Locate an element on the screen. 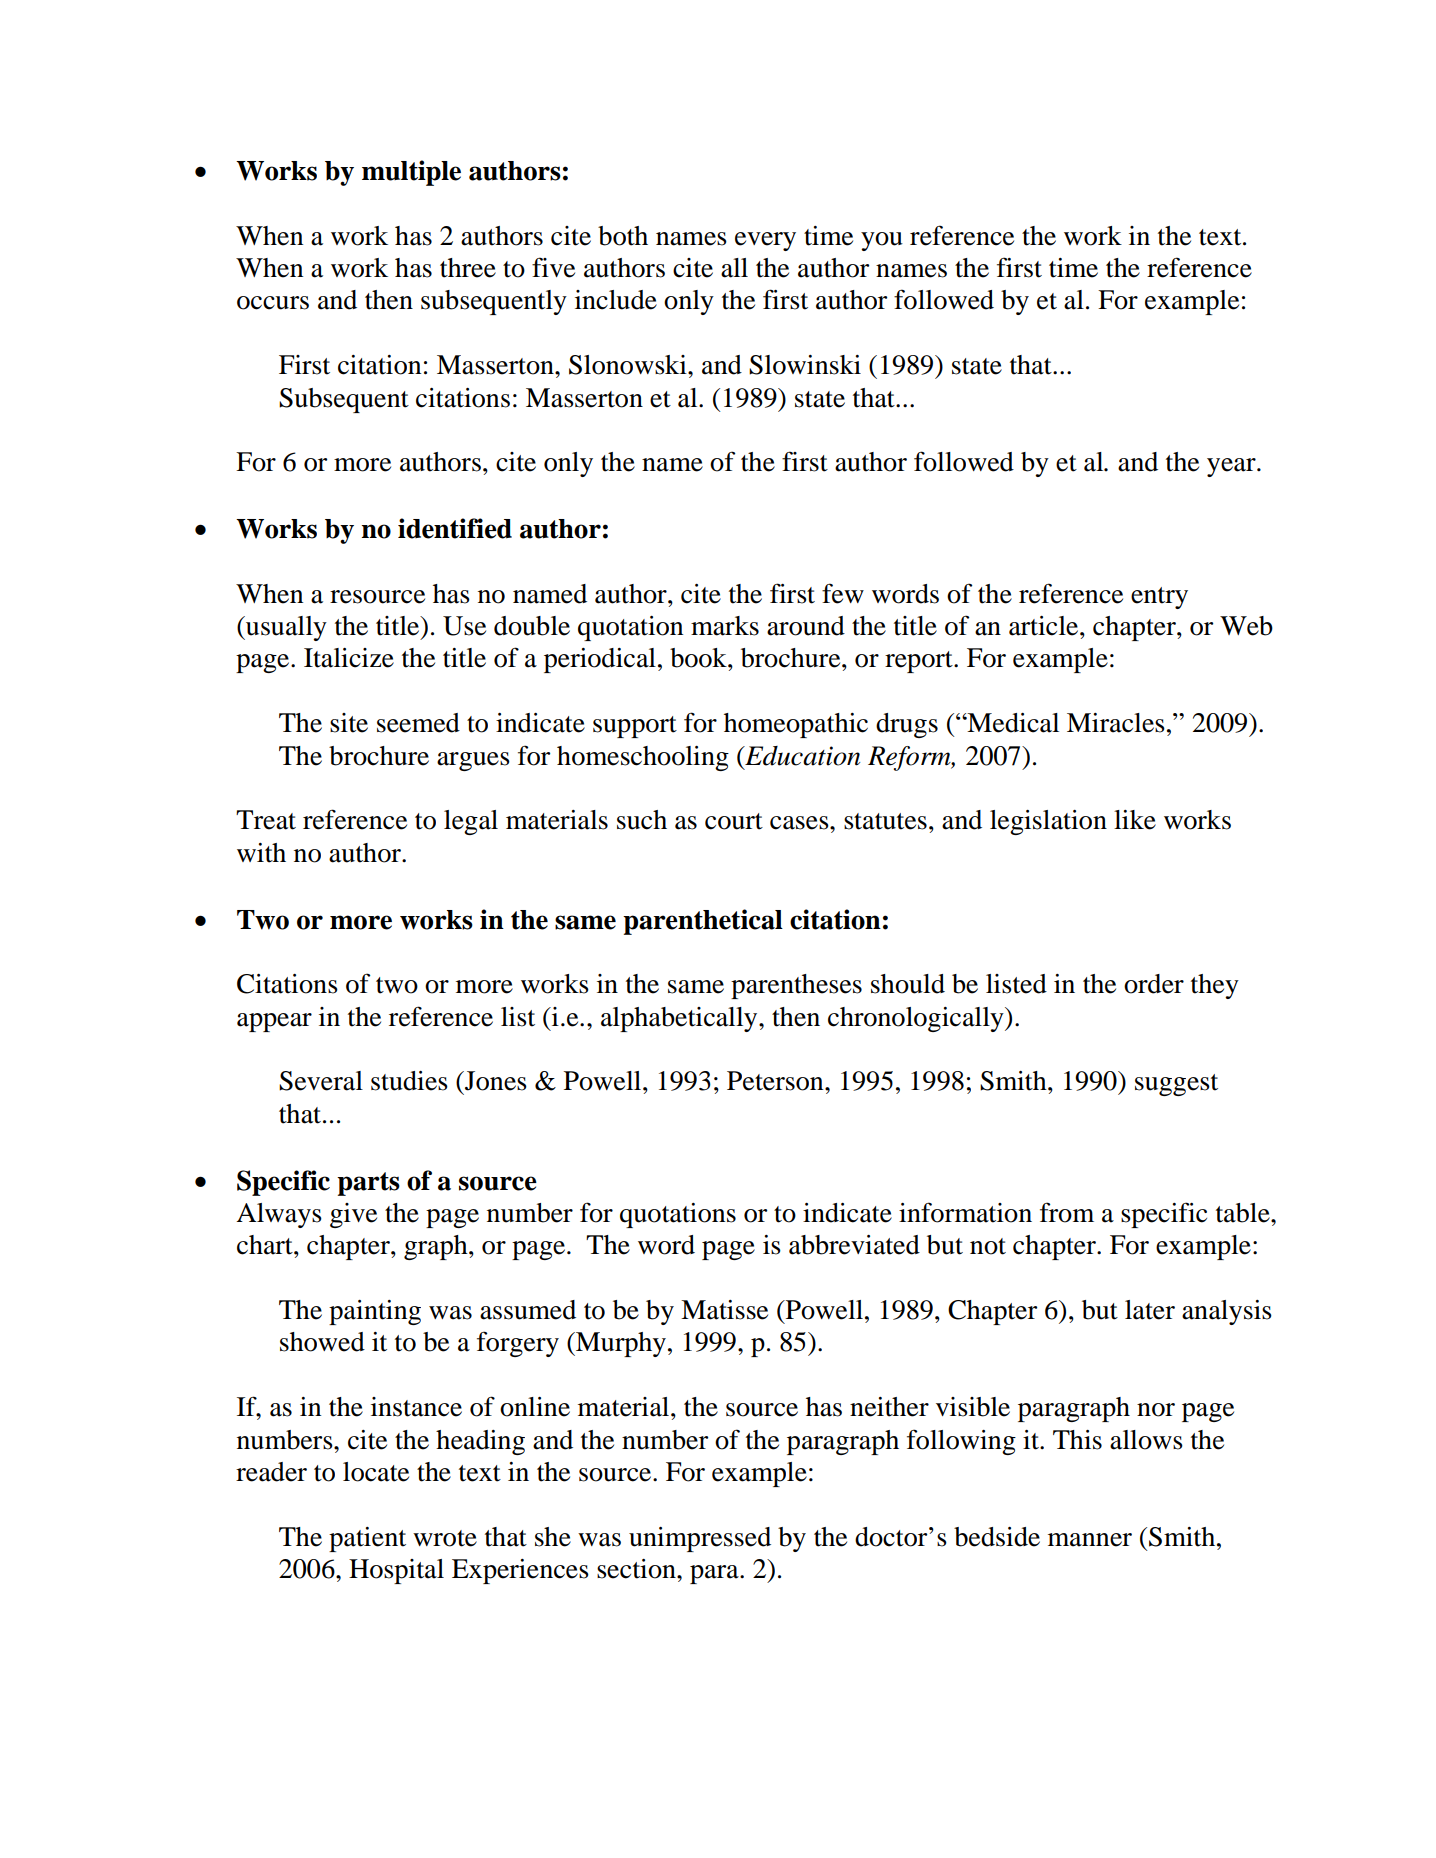 This screenshot has height=1858, width=1436. suggest is located at coordinates (1176, 1085).
